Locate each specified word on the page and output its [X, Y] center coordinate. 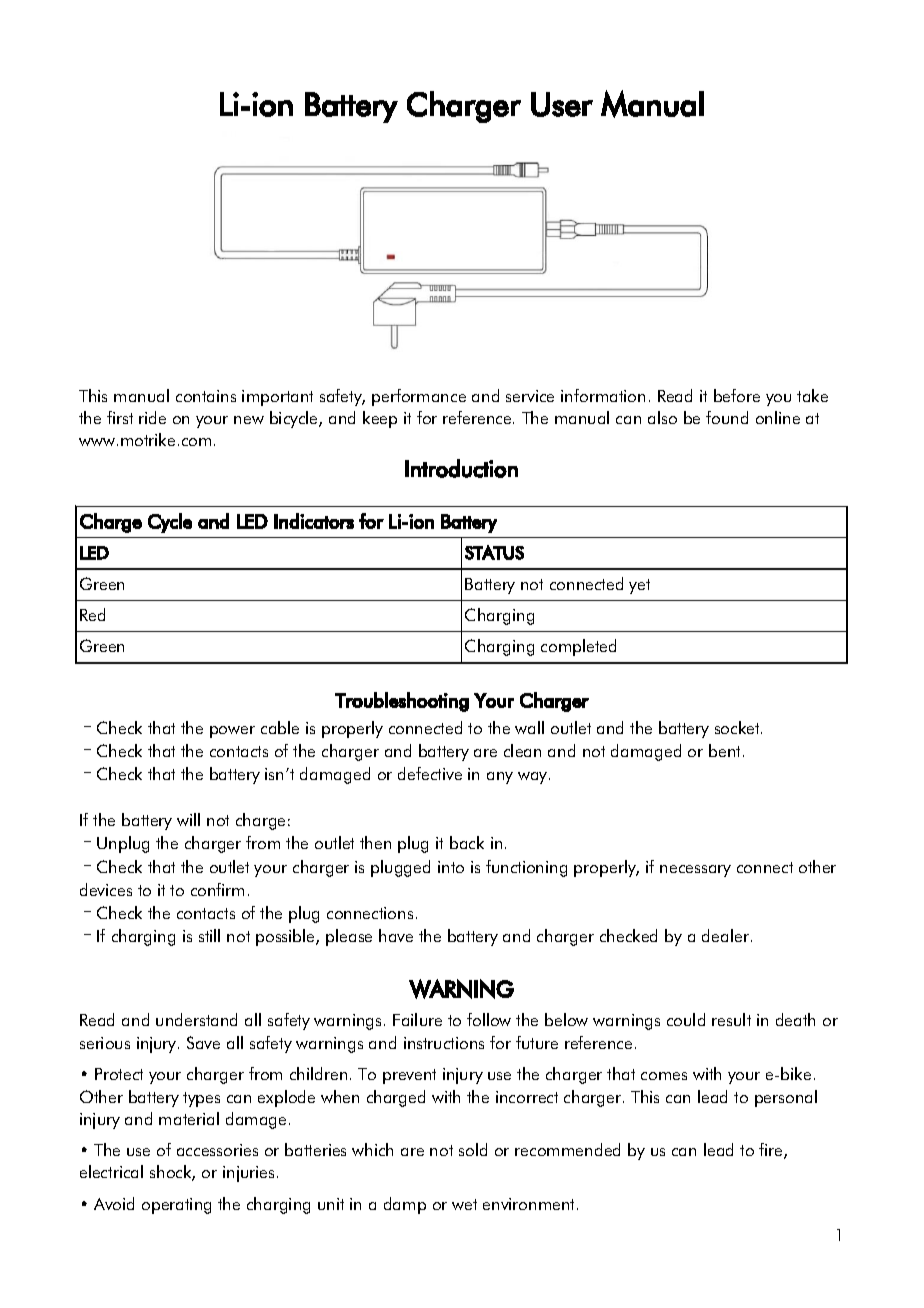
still [209, 935]
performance [419, 397]
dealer [727, 935]
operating [176, 1206]
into [451, 867]
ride [152, 417]
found [727, 417]
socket [738, 727]
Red [92, 614]
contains [206, 396]
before [737, 395]
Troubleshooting [402, 702]
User [562, 104]
